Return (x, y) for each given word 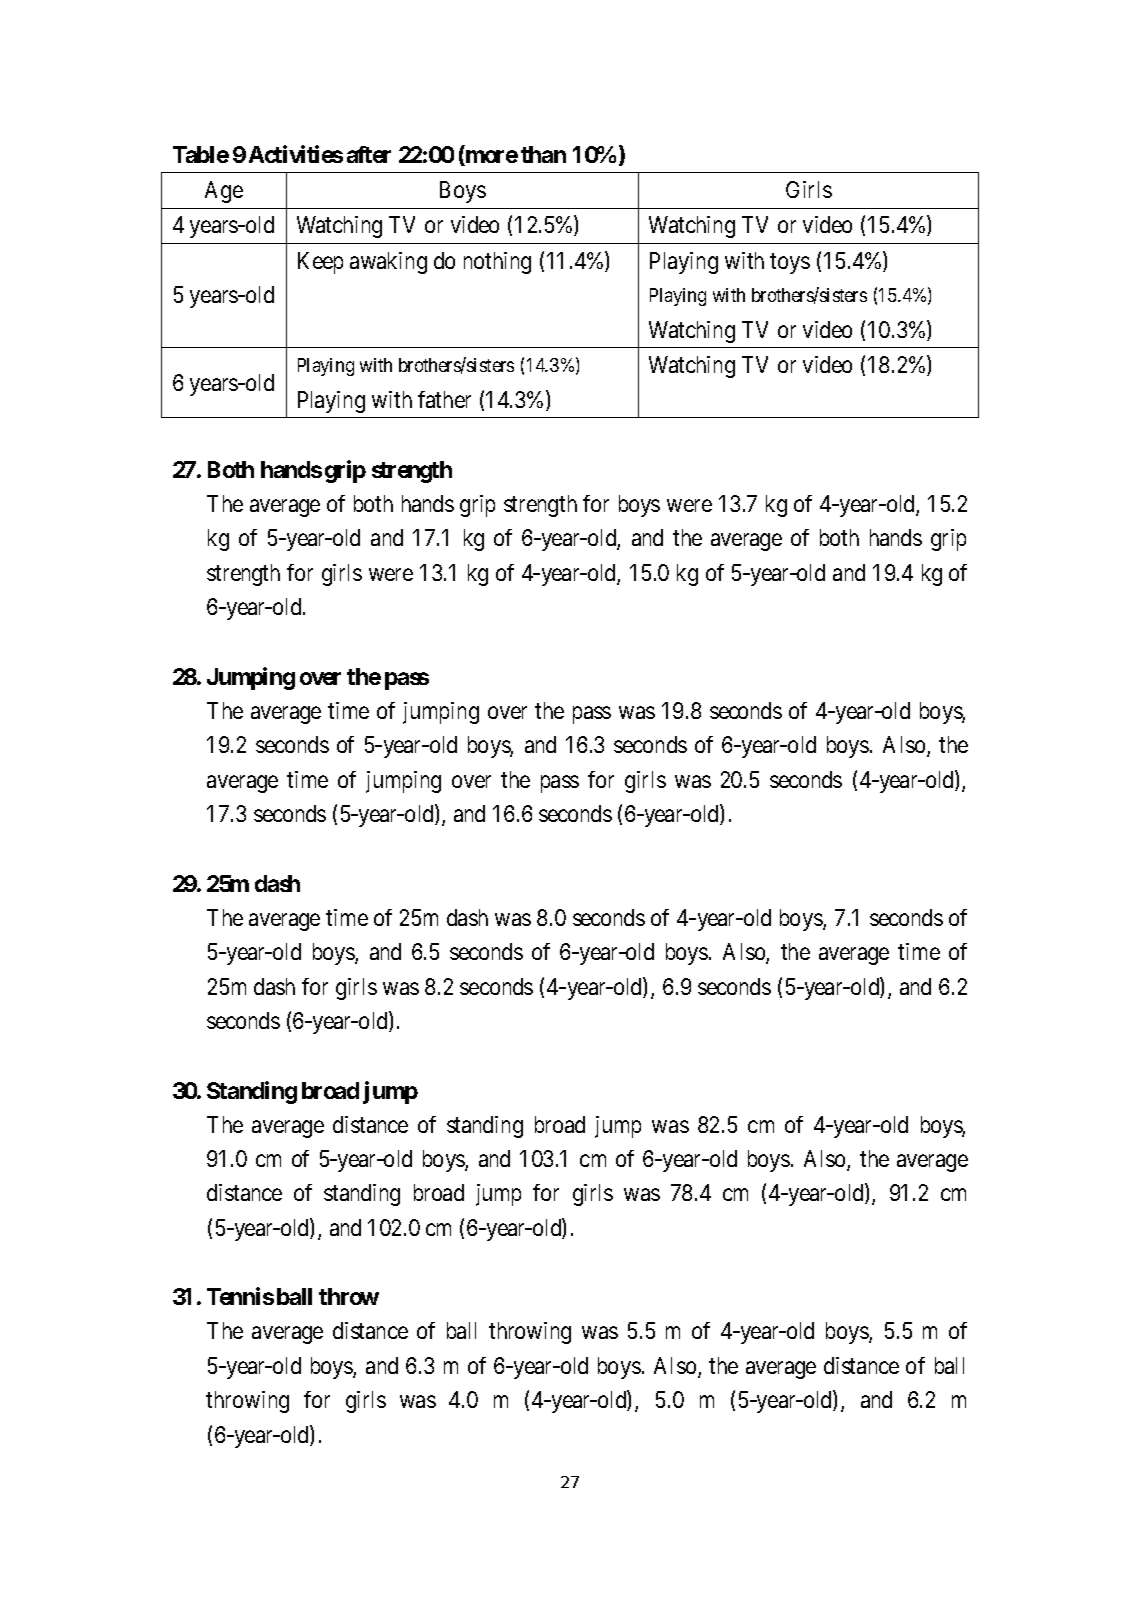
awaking (388, 263)
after (369, 154)
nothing (497, 263)
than (543, 154)
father (444, 399)
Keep (320, 263)
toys (790, 264)
